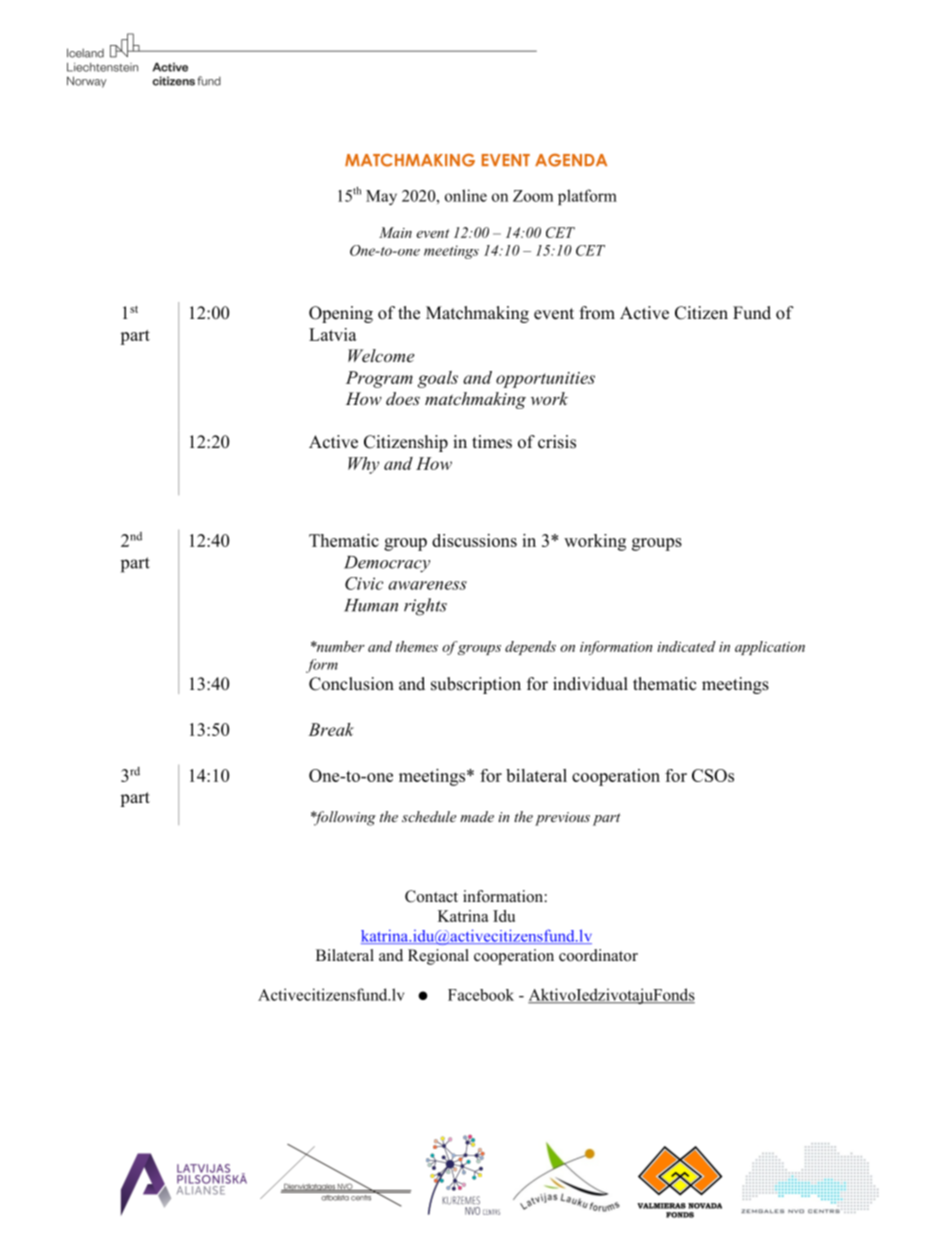 This screenshot has height=1233, width=952. What do you see at coordinates (562, 819) in the screenshot?
I see `previous` at bounding box center [562, 819].
